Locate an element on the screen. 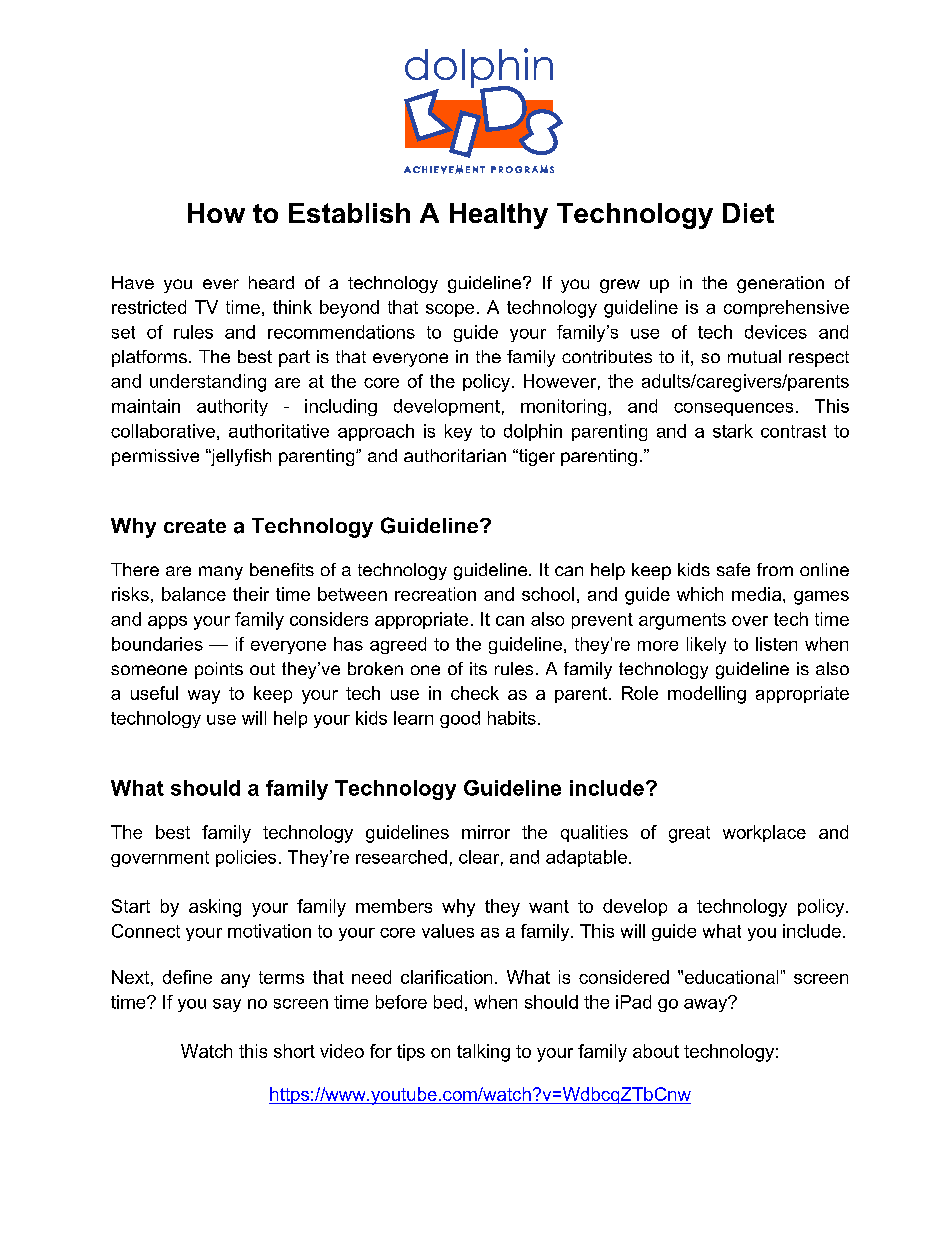 The image size is (952, 1233). apps is located at coordinates (167, 622).
